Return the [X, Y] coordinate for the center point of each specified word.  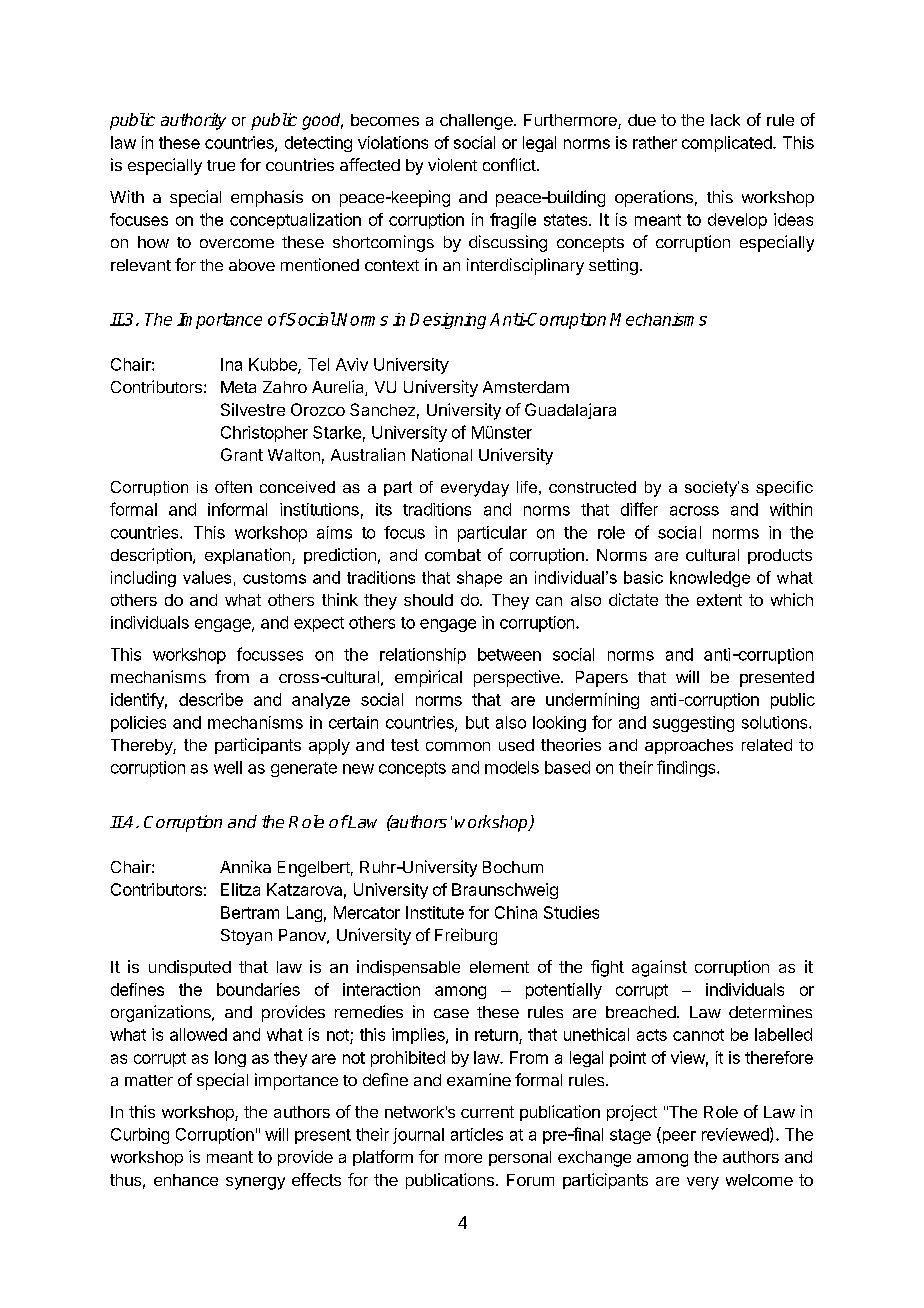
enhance [186, 1180]
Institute [435, 912]
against [659, 968]
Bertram [250, 912]
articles [477, 1134]
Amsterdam [526, 387]
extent [719, 600]
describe [211, 699]
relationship [423, 656]
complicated [728, 144]
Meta [238, 387]
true [221, 165]
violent [452, 164]
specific [784, 488]
